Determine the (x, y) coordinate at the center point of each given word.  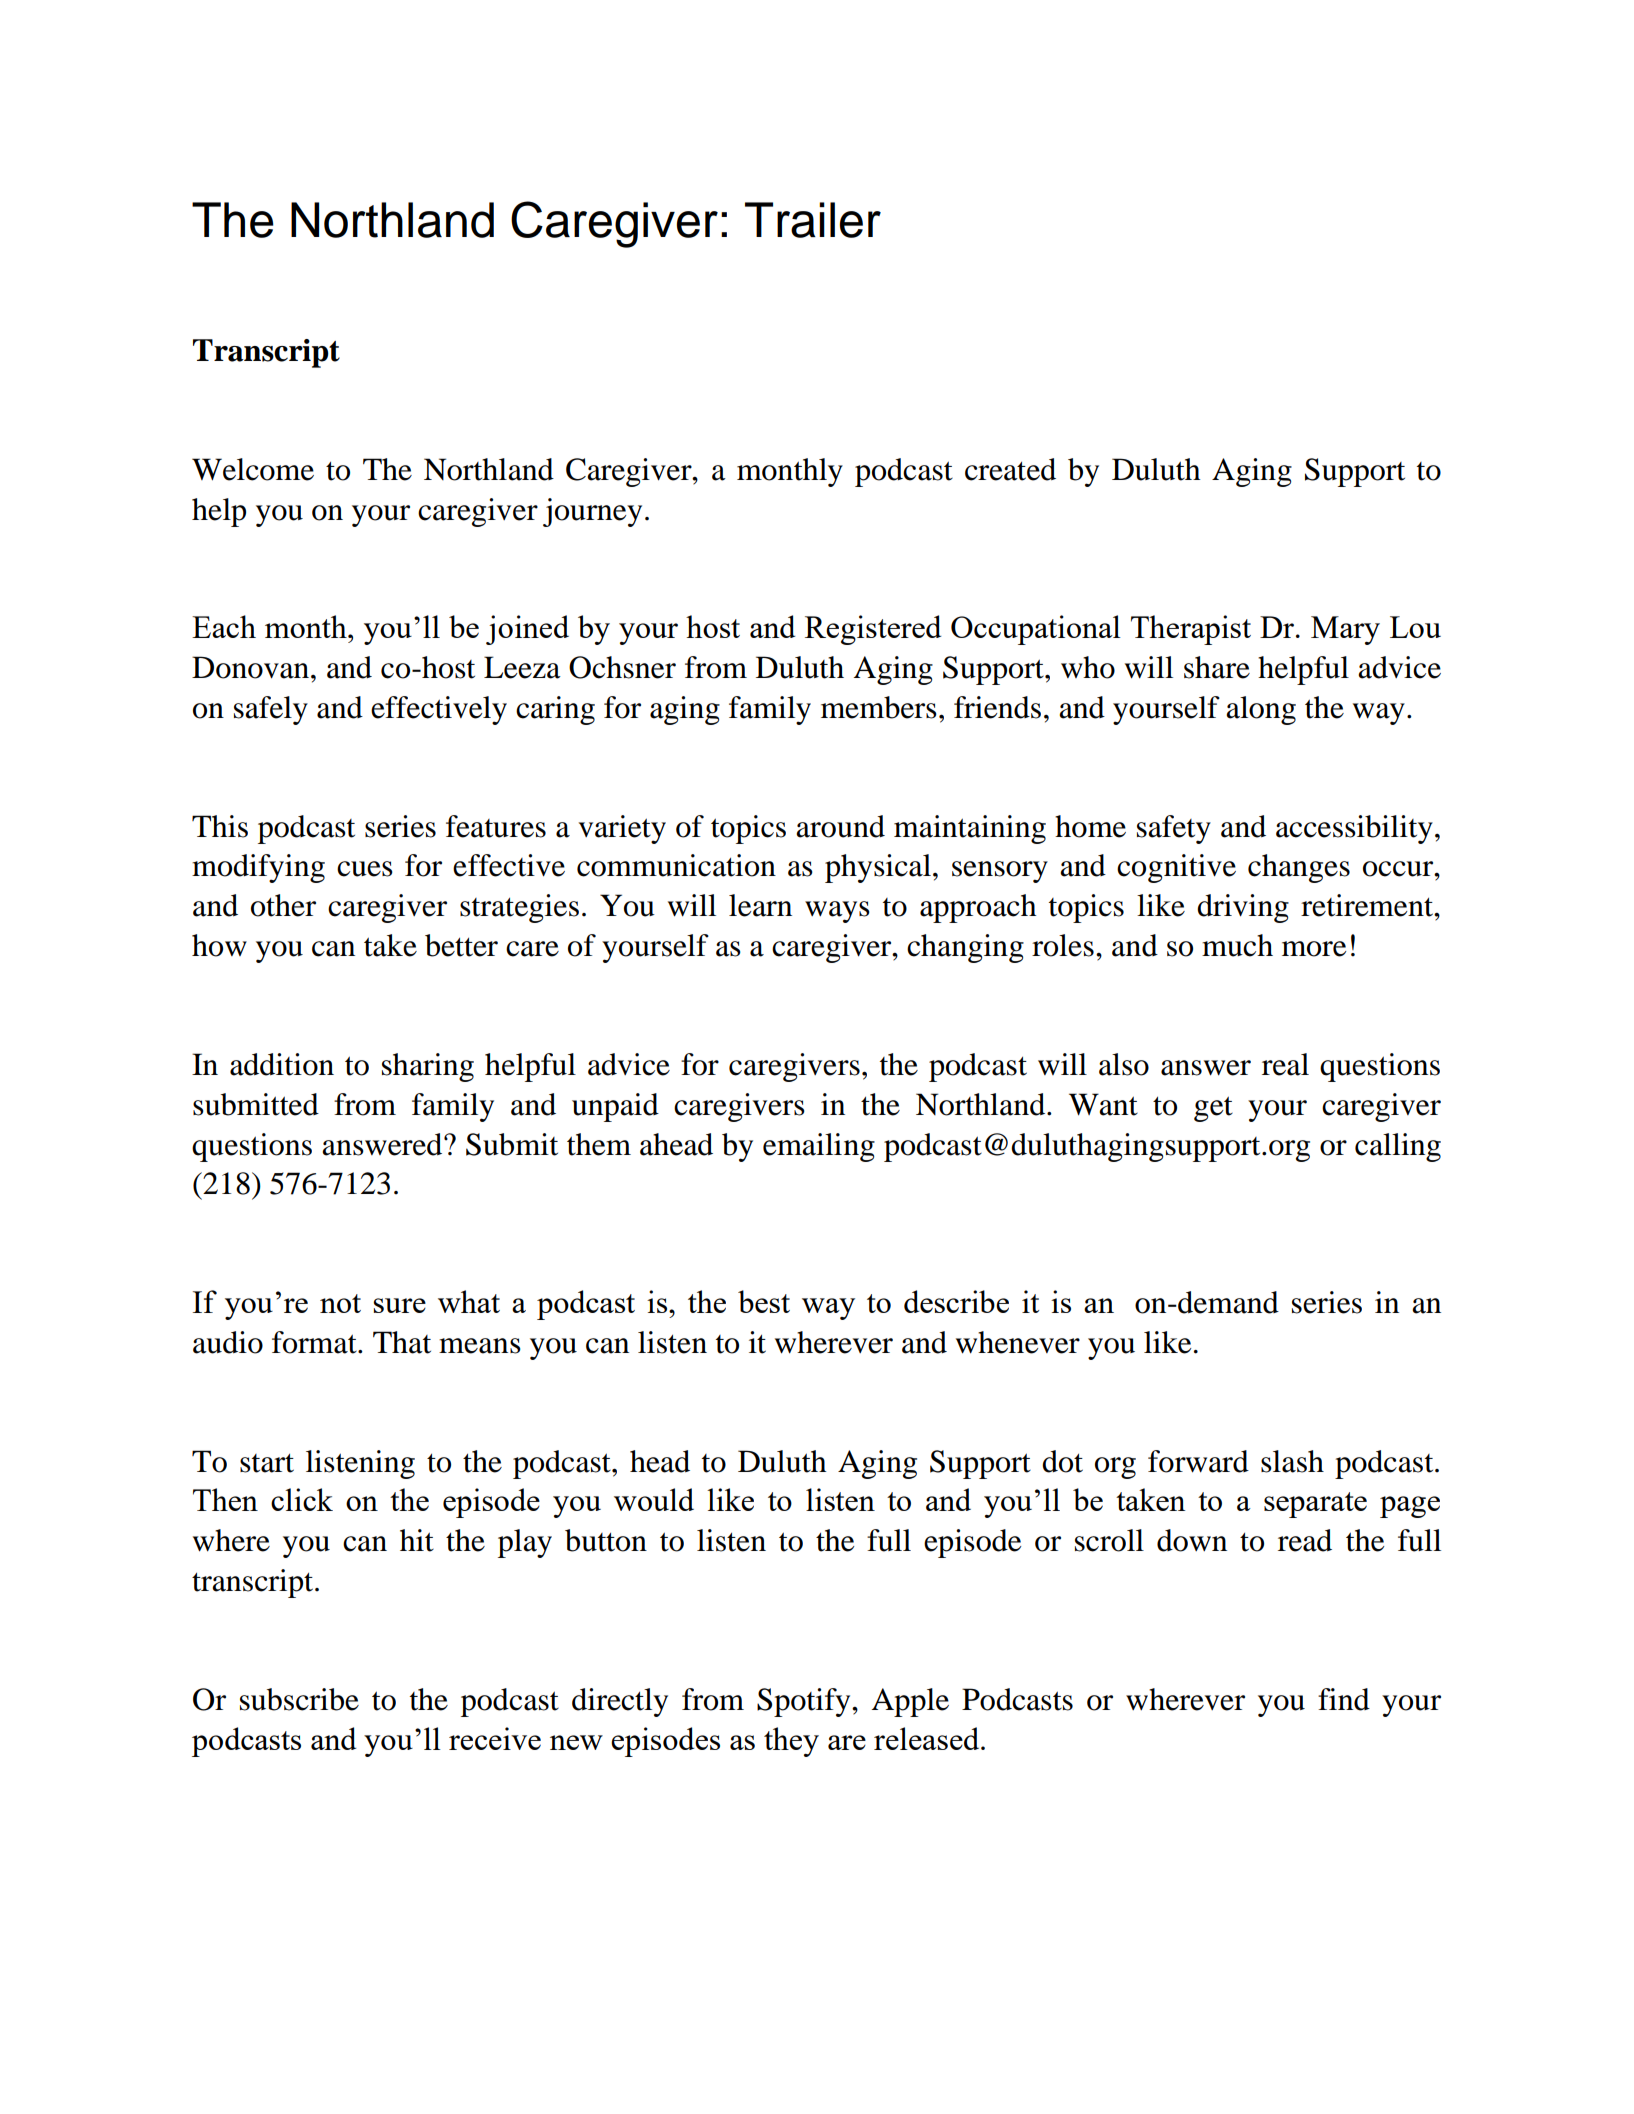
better (461, 945)
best (764, 1301)
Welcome (253, 469)
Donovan (252, 667)
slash (1292, 1461)
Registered (873, 630)
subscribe (299, 1699)
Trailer (813, 220)
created (1010, 469)
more (1314, 949)
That (402, 1342)
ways (837, 912)
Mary (1345, 630)
